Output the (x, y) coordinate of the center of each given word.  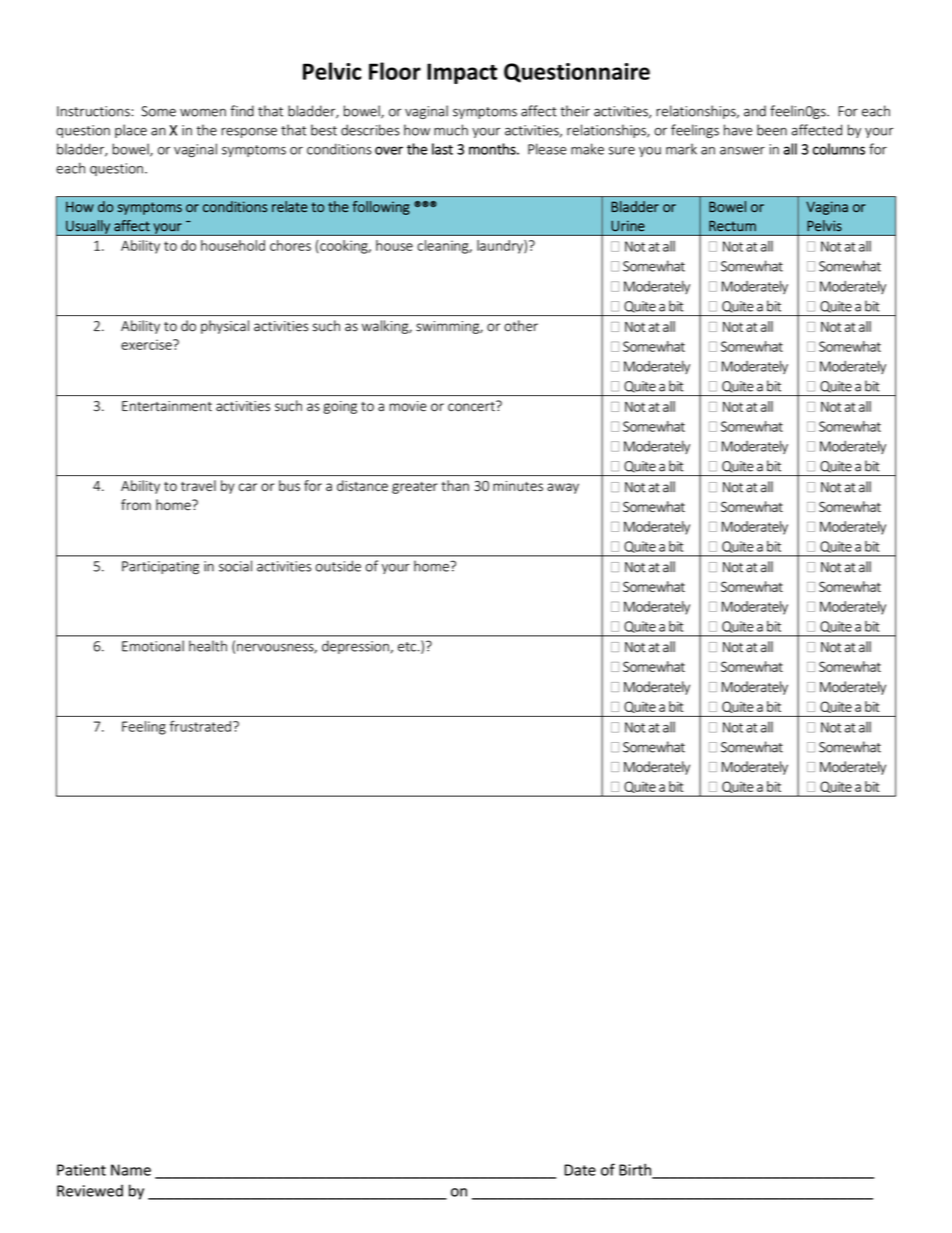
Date (580, 1170)
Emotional (153, 646)
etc (408, 647)
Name (131, 1170)
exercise (147, 344)
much (451, 130)
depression (356, 647)
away (563, 488)
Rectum (732, 226)
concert (472, 406)
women (203, 112)
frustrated (200, 726)
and (755, 111)
